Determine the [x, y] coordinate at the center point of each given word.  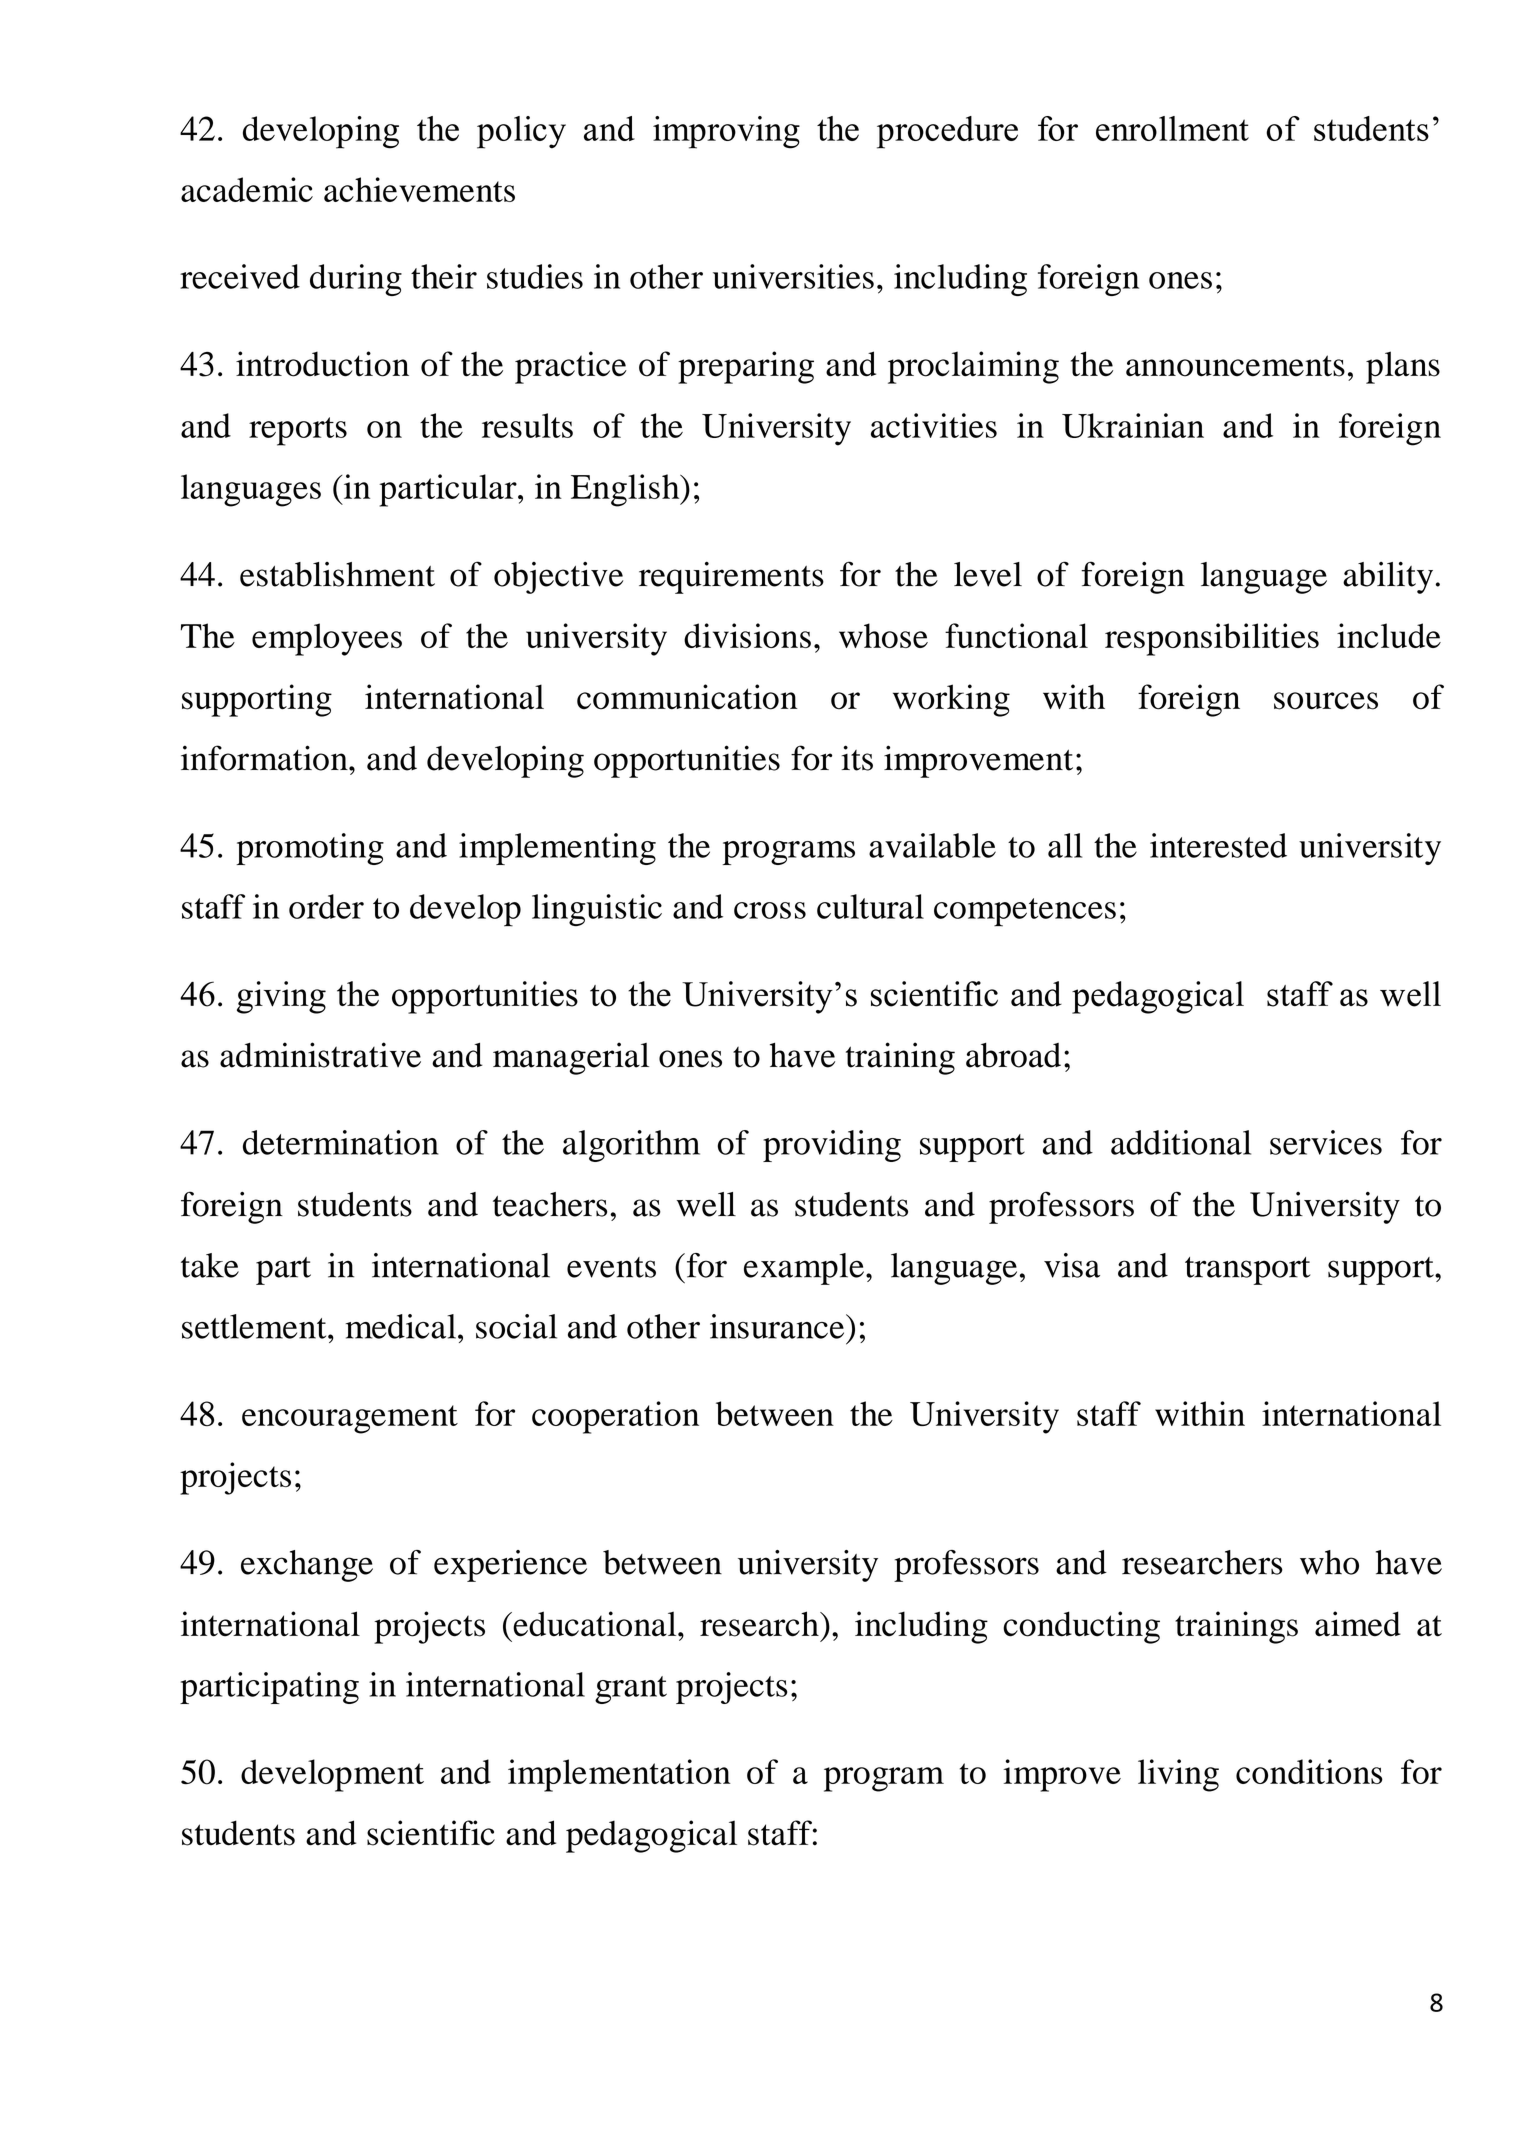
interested [1218, 845]
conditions [1309, 1771]
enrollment [1172, 128]
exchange [307, 1566]
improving [726, 132]
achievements [419, 189]
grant [631, 1690]
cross [770, 910]
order [326, 906]
